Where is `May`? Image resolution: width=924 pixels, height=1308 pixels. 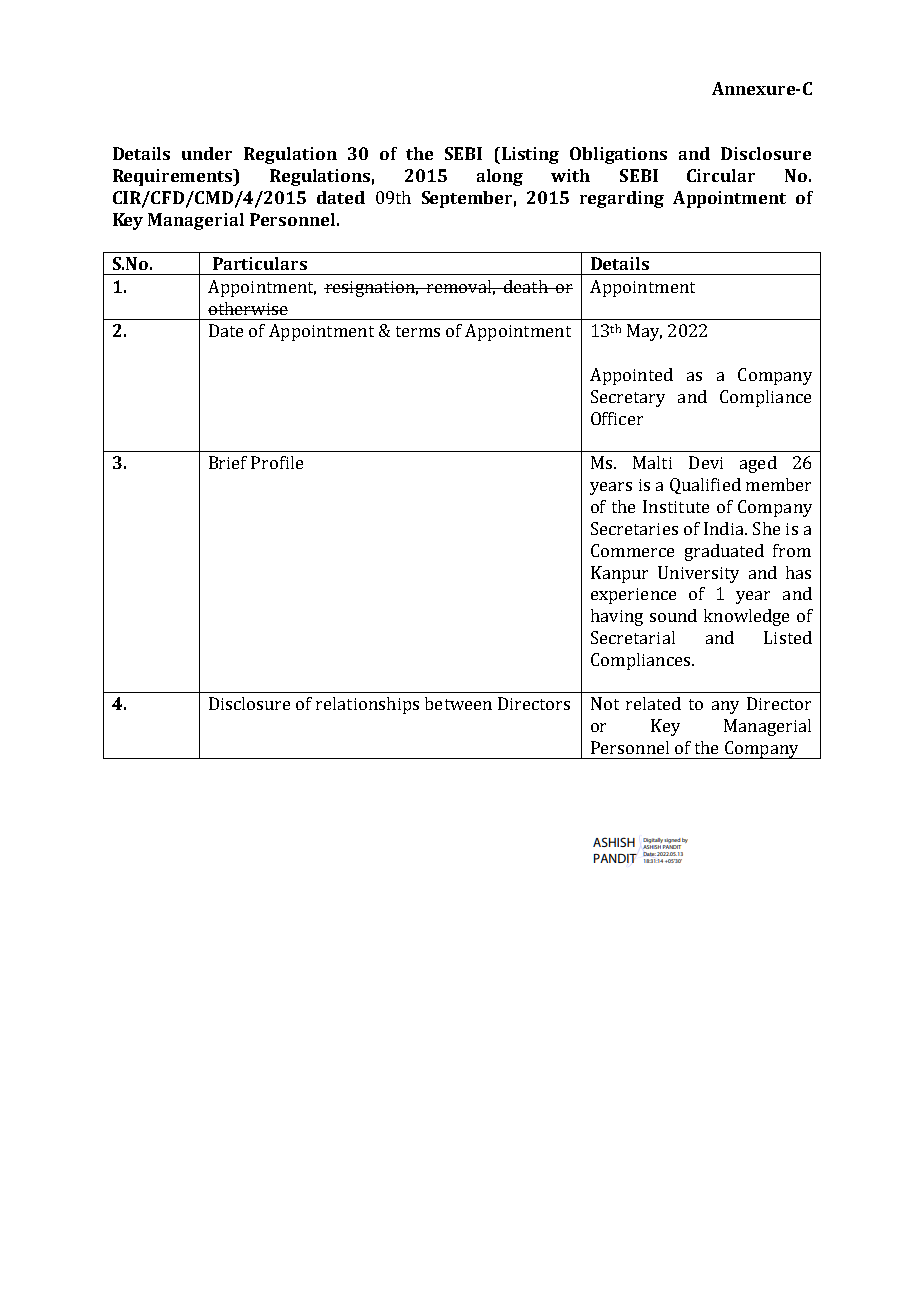
May is located at coordinates (644, 332).
